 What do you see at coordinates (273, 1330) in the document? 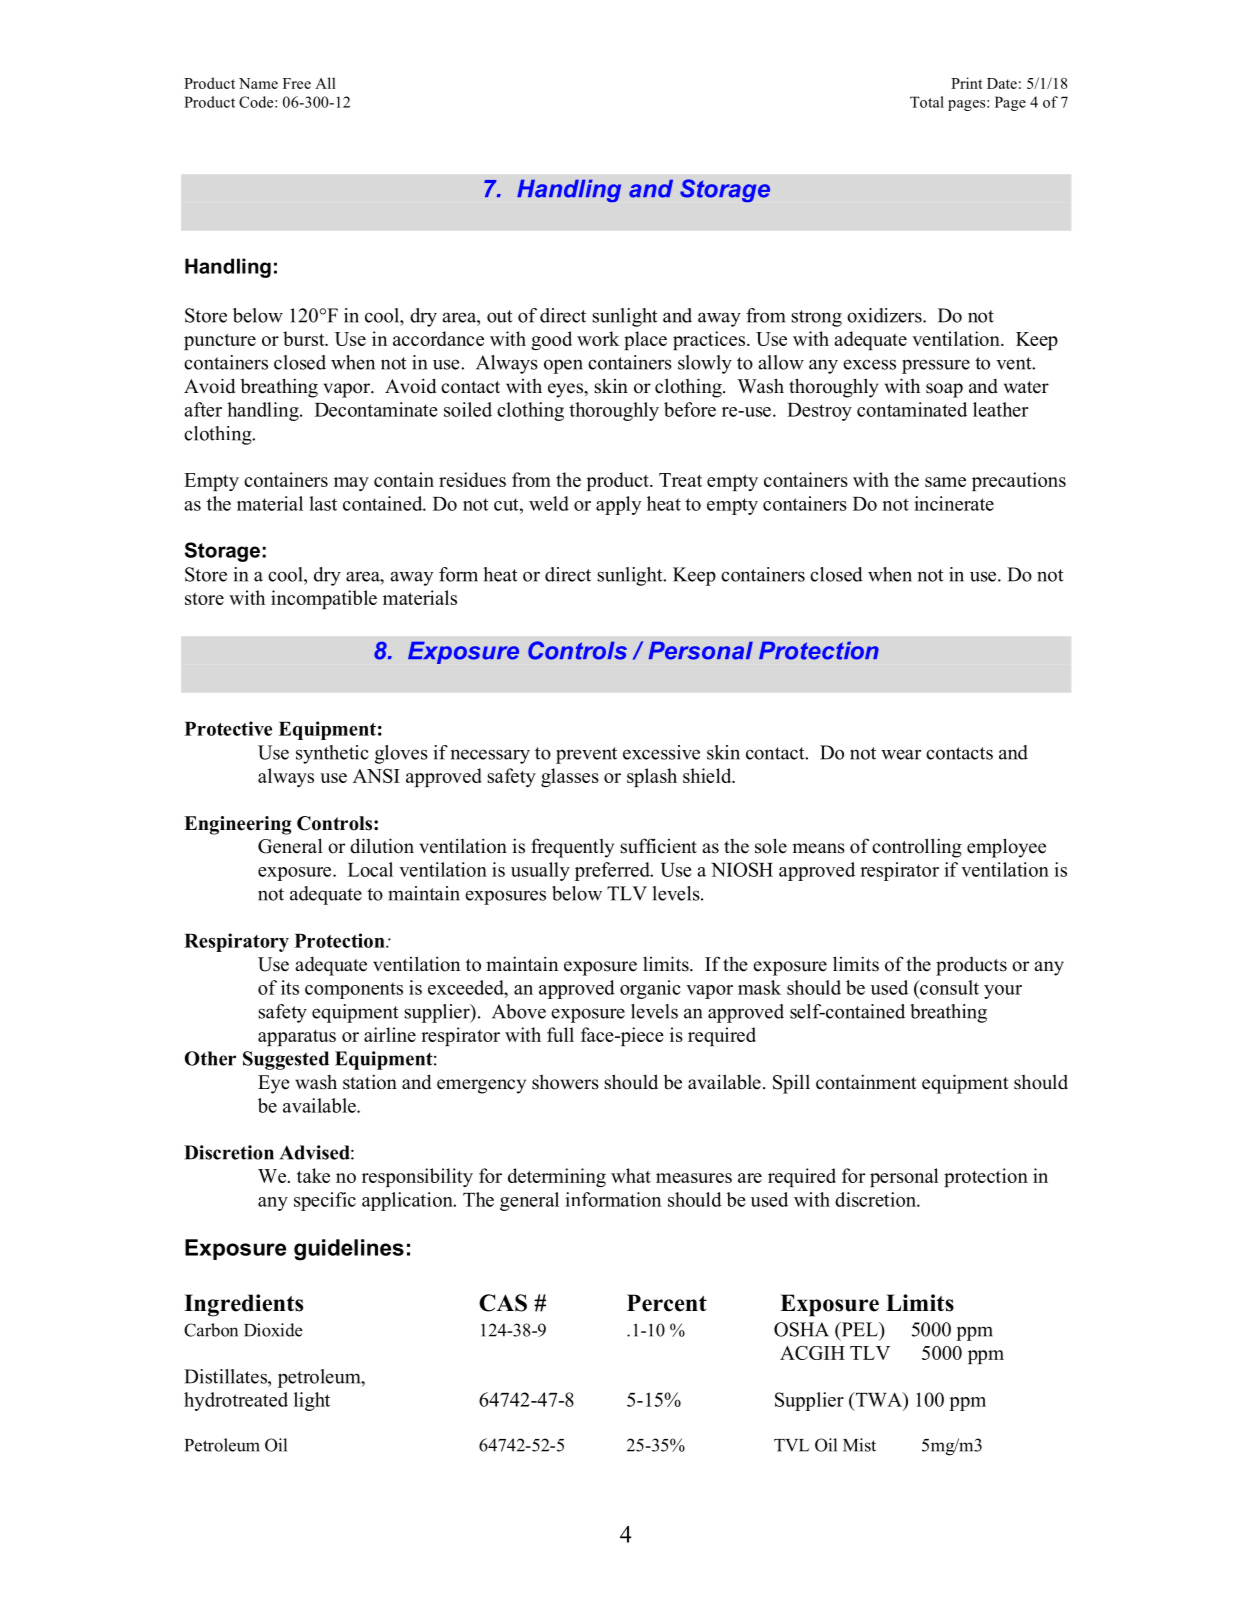
I see `Dioxide` at bounding box center [273, 1330].
